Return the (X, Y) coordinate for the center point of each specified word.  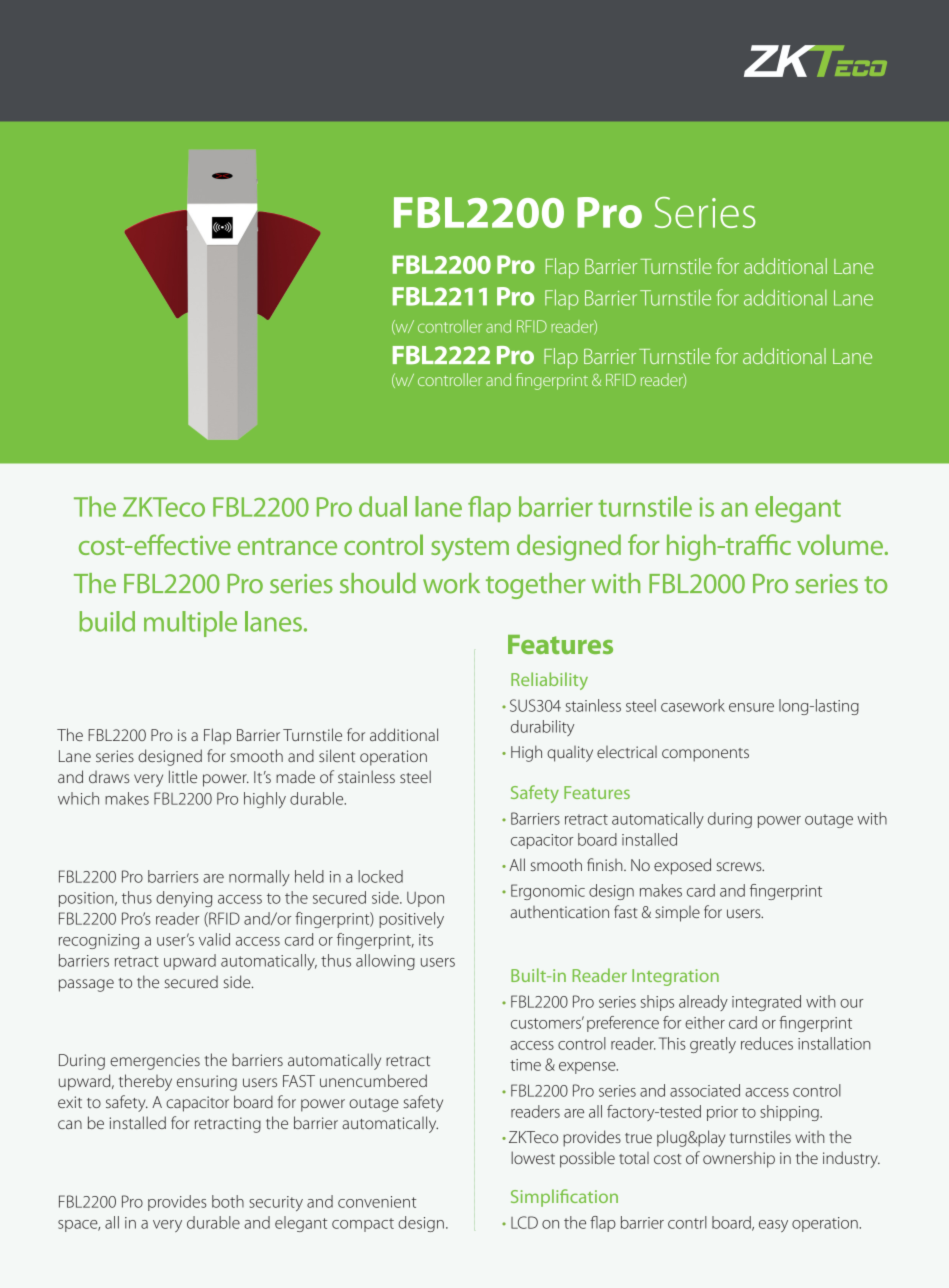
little (183, 776)
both (228, 1201)
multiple (190, 624)
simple (677, 914)
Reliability (549, 681)
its (426, 940)
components (705, 755)
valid (214, 939)
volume (840, 544)
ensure (751, 707)
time (525, 1065)
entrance (287, 546)
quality (570, 754)
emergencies (155, 1062)
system (470, 549)
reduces (767, 1043)
